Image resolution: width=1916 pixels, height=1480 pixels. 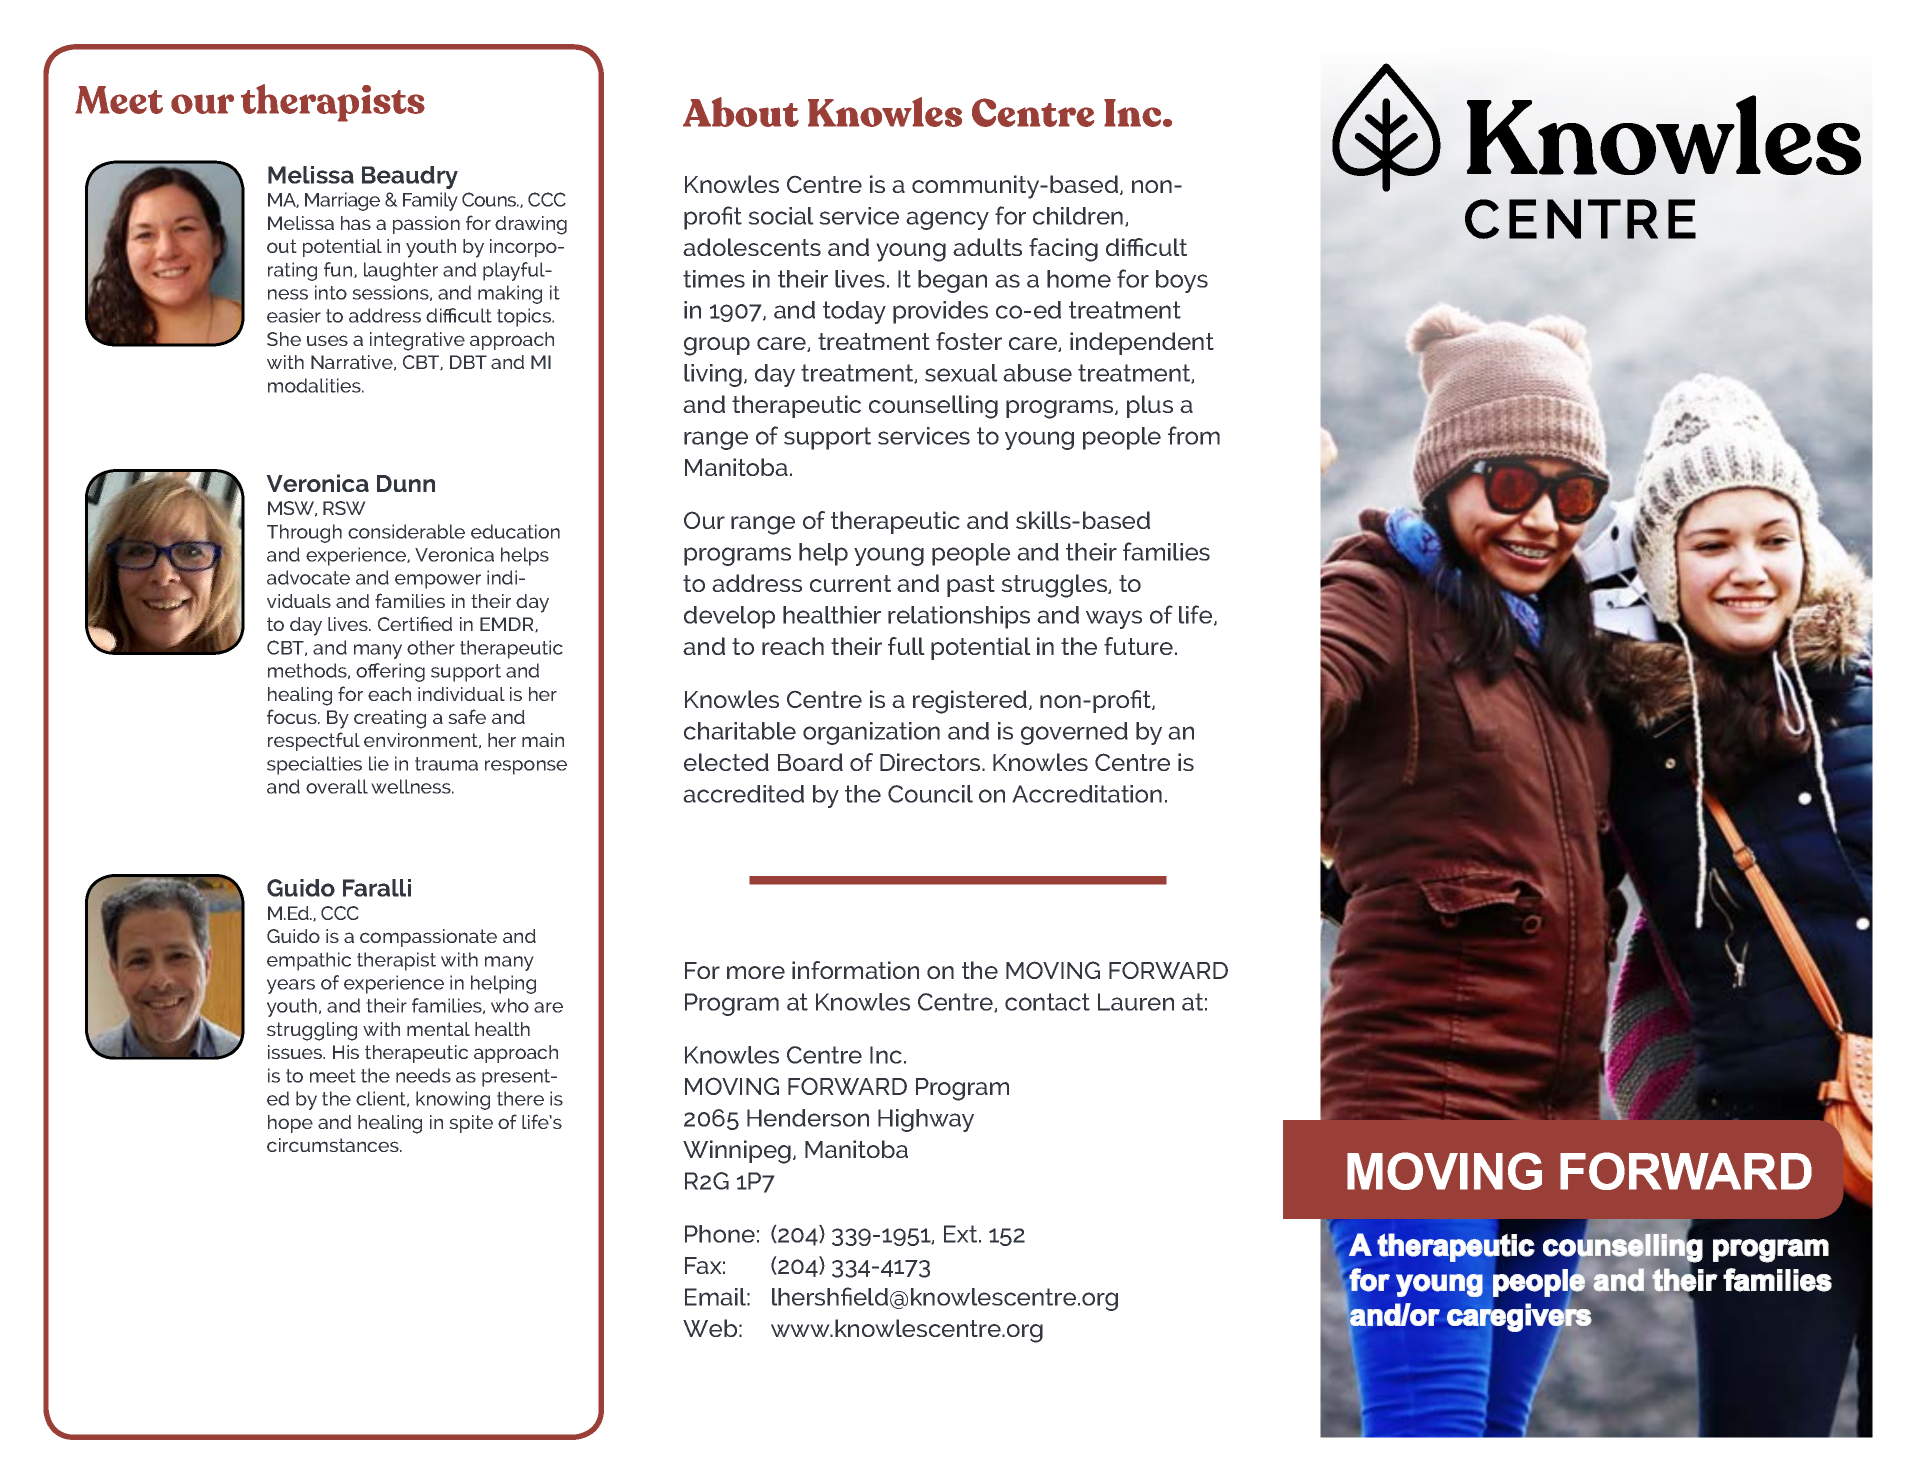 What do you see at coordinates (741, 112) in the screenshot?
I see `About` at bounding box center [741, 112].
